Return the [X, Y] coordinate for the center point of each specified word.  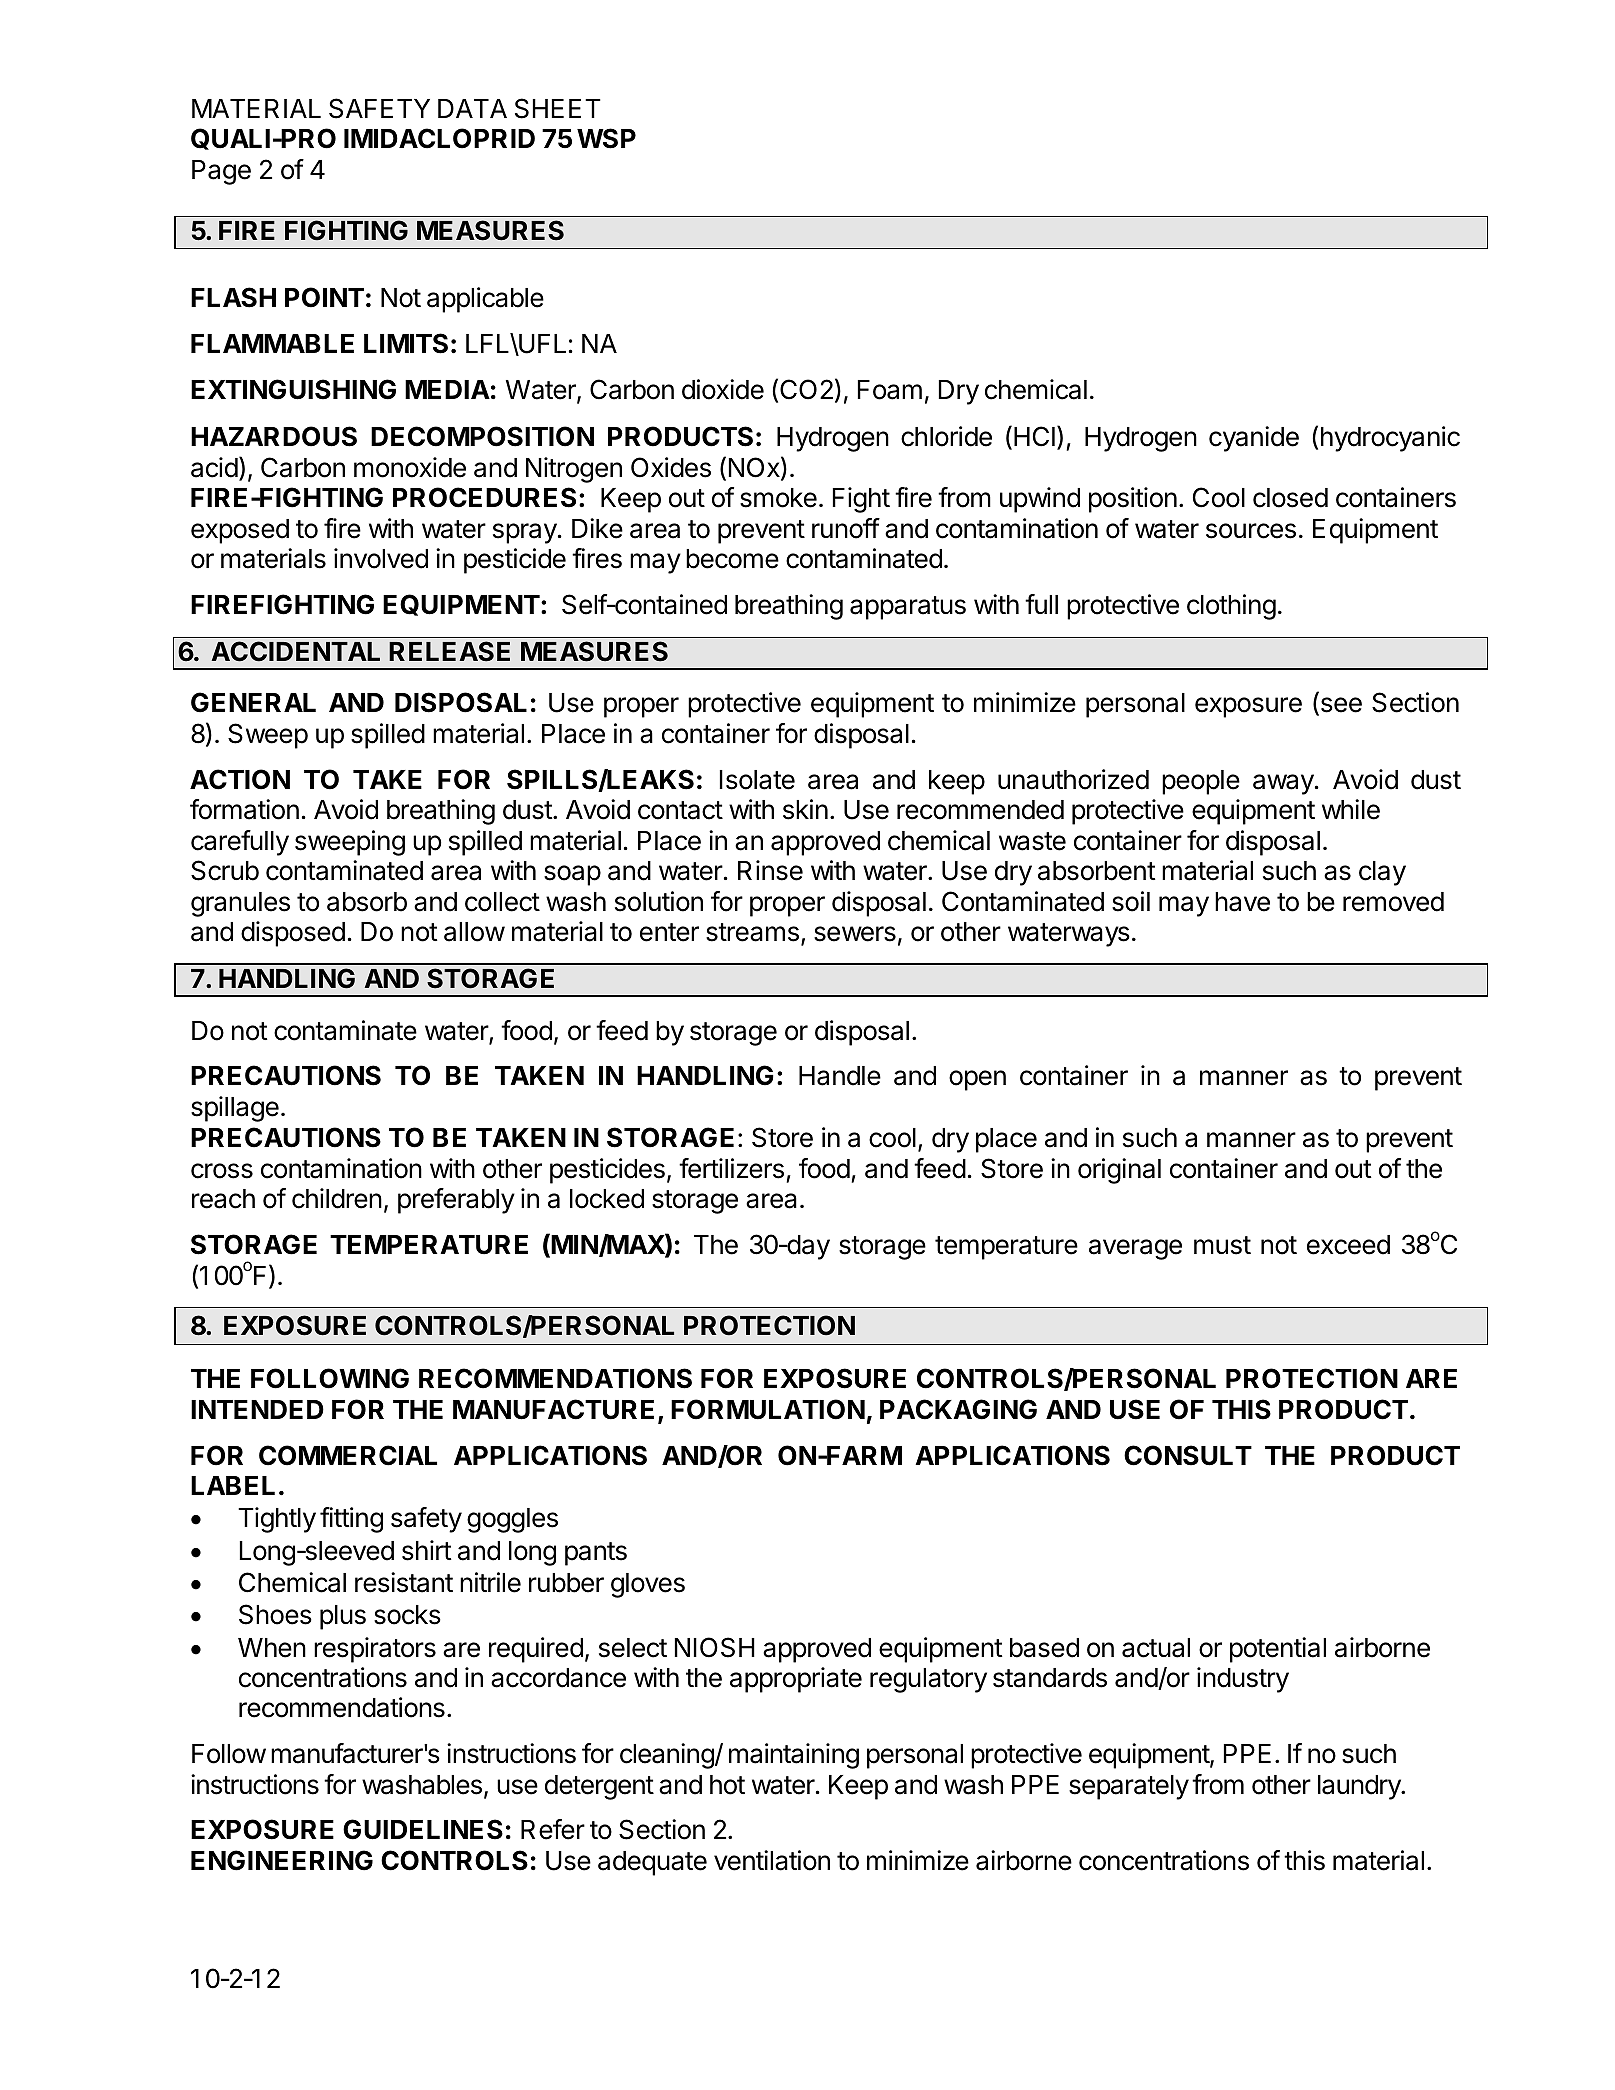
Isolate [757, 780]
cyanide [1254, 439]
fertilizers [731, 1168]
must [1222, 1245]
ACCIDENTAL [296, 651]
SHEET [558, 108]
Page [221, 172]
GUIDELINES [423, 1829]
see [1340, 706]
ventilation [772, 1860]
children [337, 1198]
